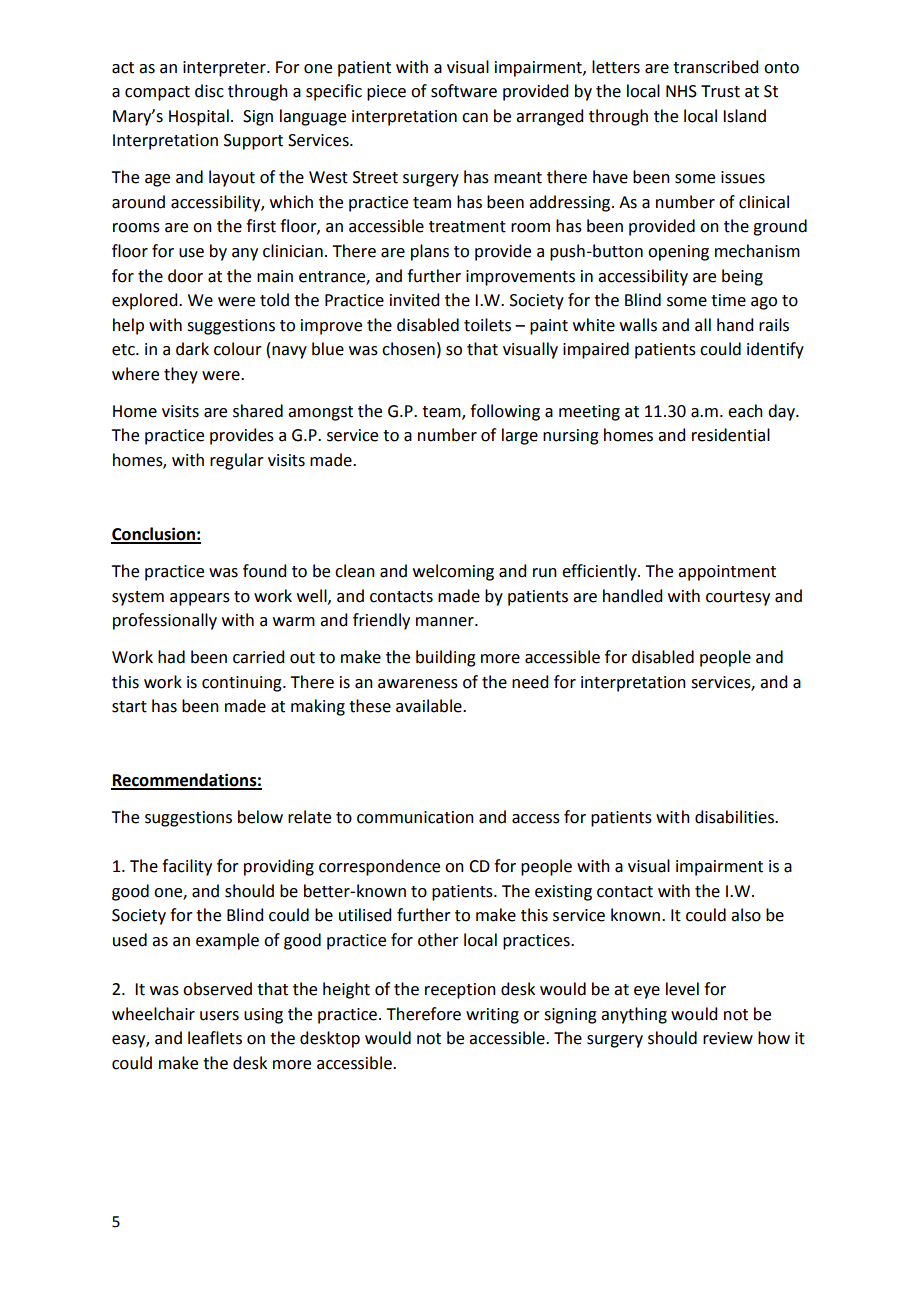  What do you see at coordinates (464, 91) in the image?
I see `software` at bounding box center [464, 91].
